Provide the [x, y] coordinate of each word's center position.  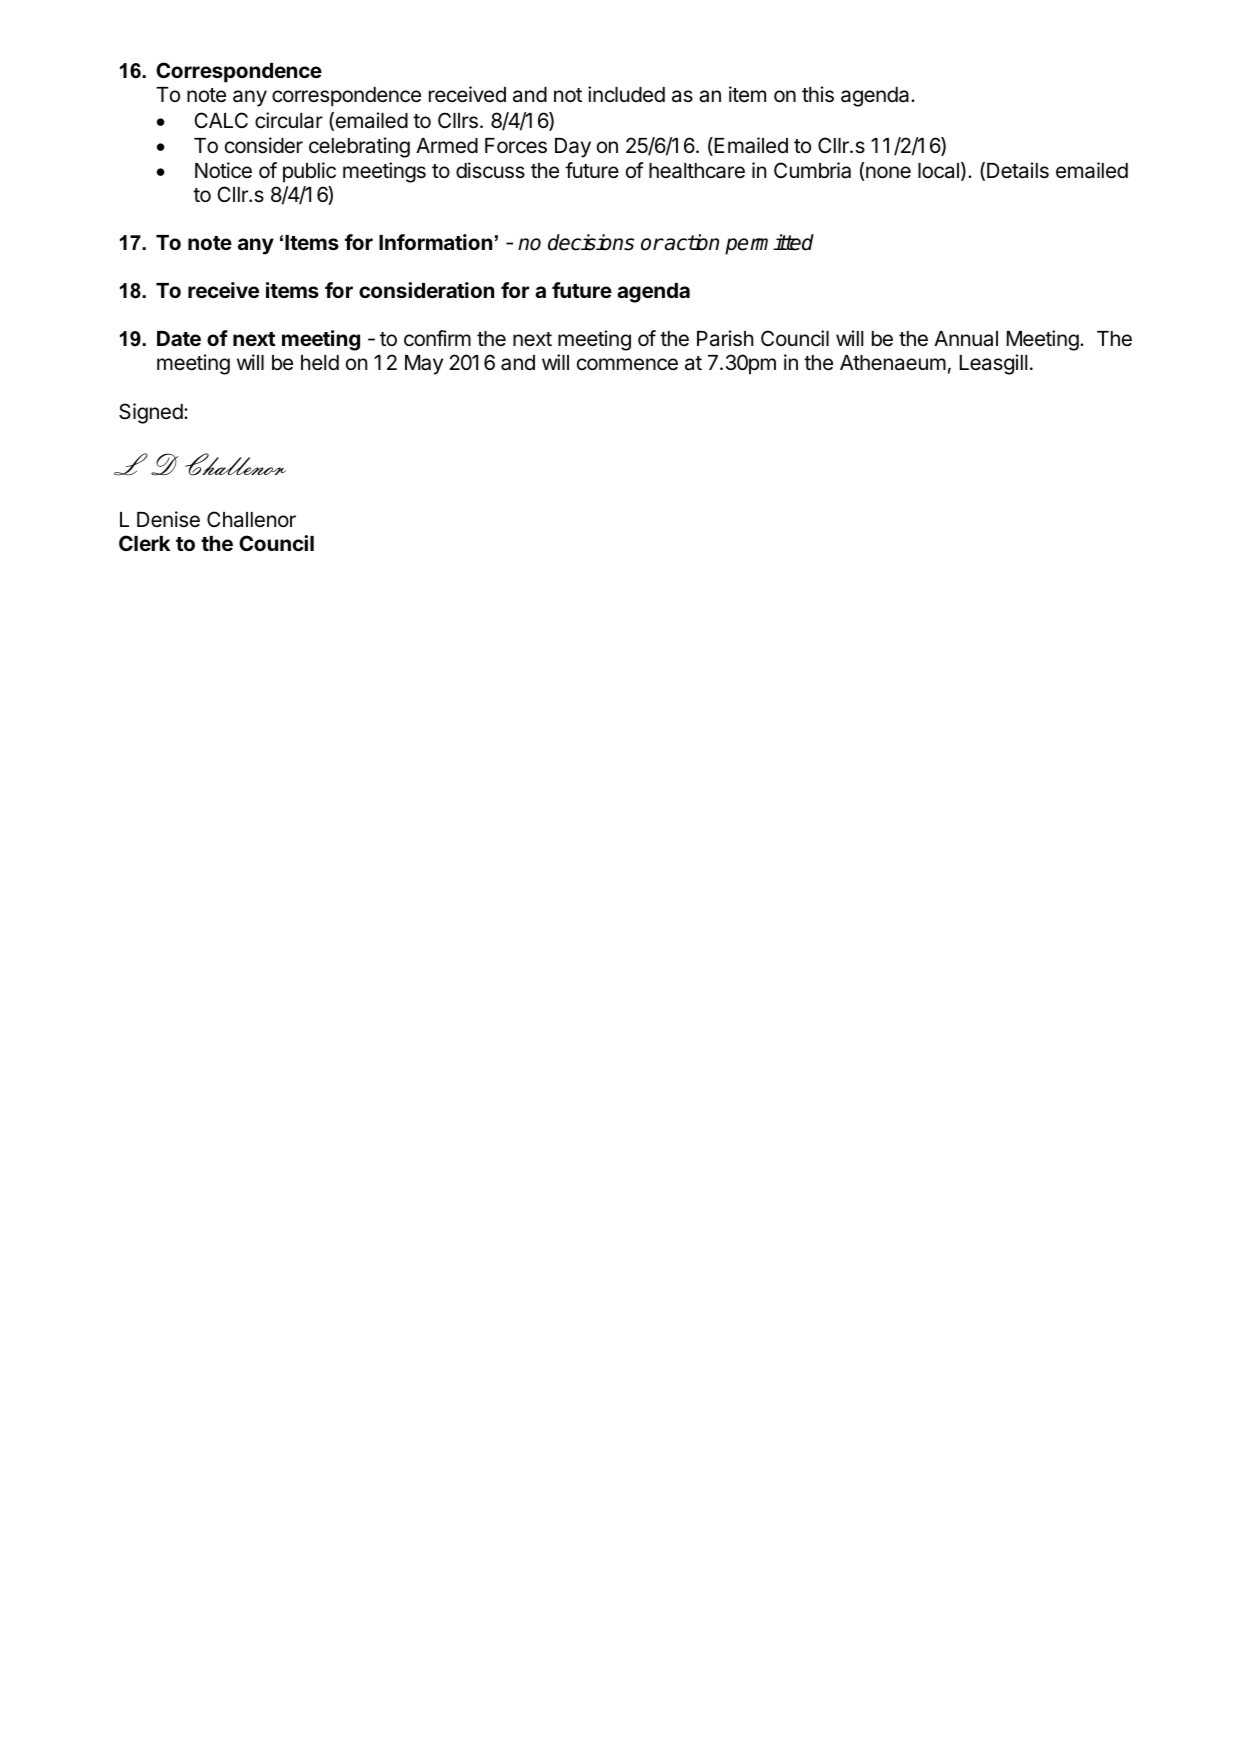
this [818, 94]
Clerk [144, 543]
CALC [221, 120]
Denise [168, 519]
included [626, 94]
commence [627, 364]
